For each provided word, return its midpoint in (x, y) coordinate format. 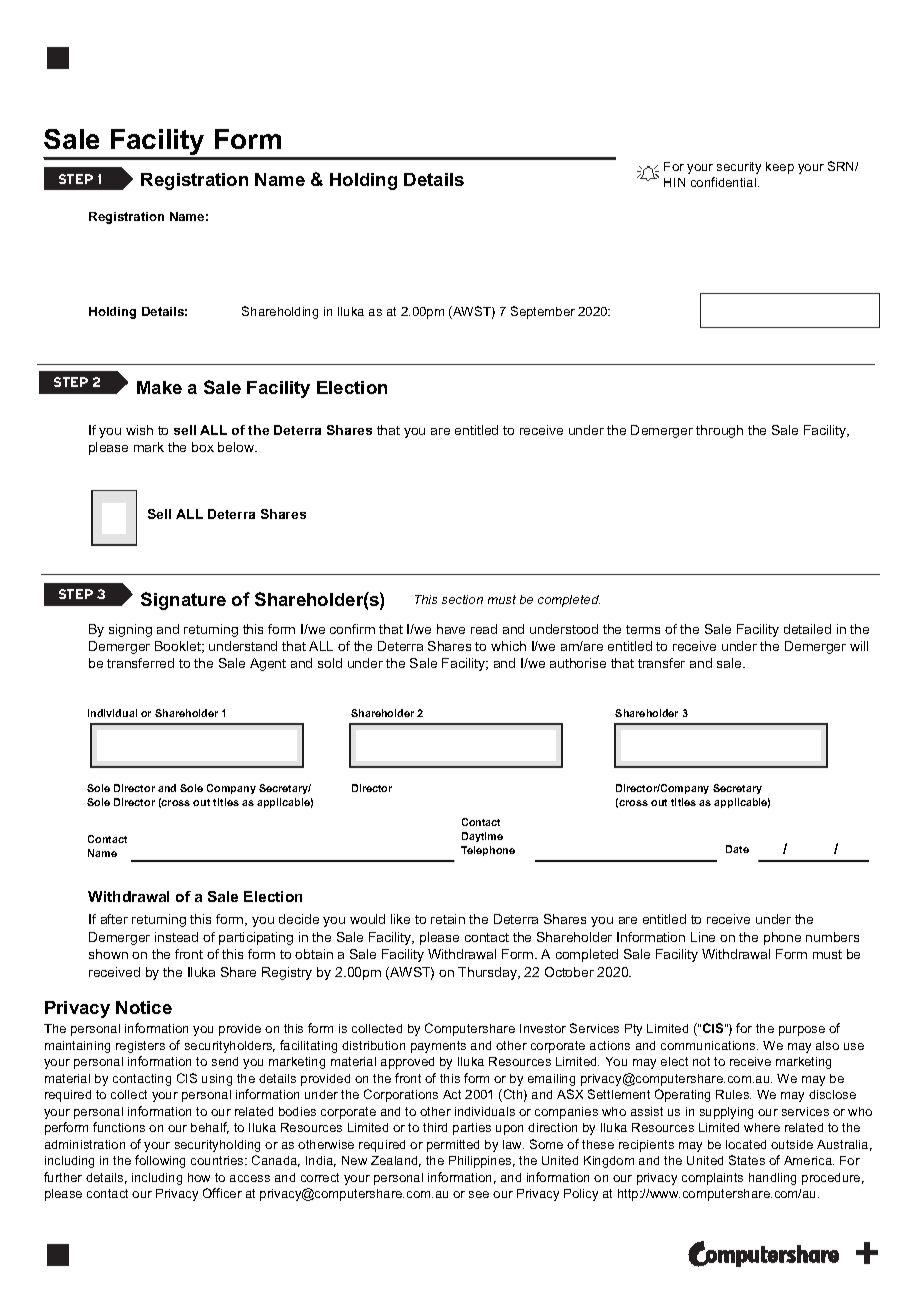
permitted (453, 1146)
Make (159, 387)
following (160, 1161)
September (543, 312)
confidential (725, 182)
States (747, 1160)
